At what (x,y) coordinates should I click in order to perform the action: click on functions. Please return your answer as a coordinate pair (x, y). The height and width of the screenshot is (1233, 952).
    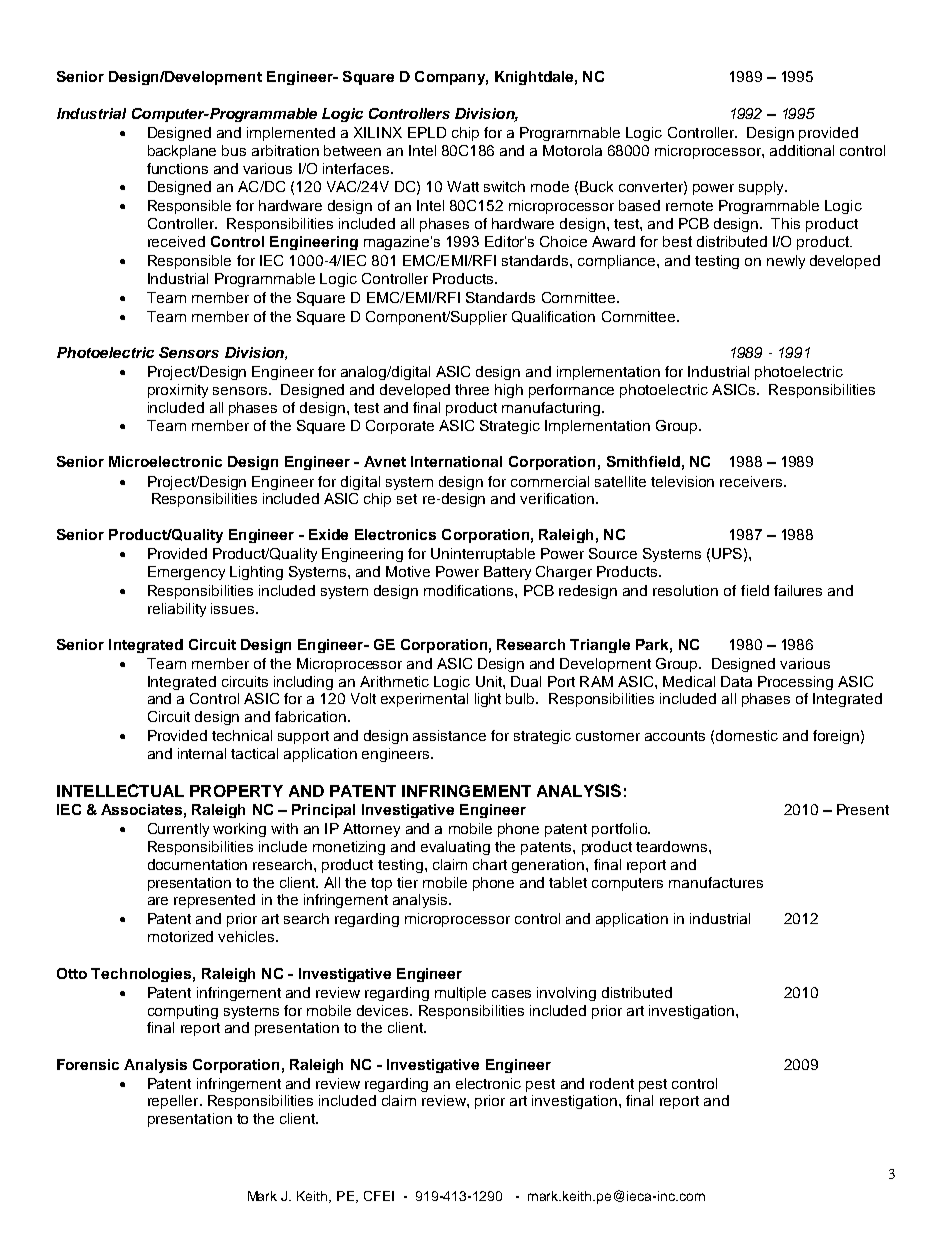
    Looking at the image, I should click on (177, 168).
